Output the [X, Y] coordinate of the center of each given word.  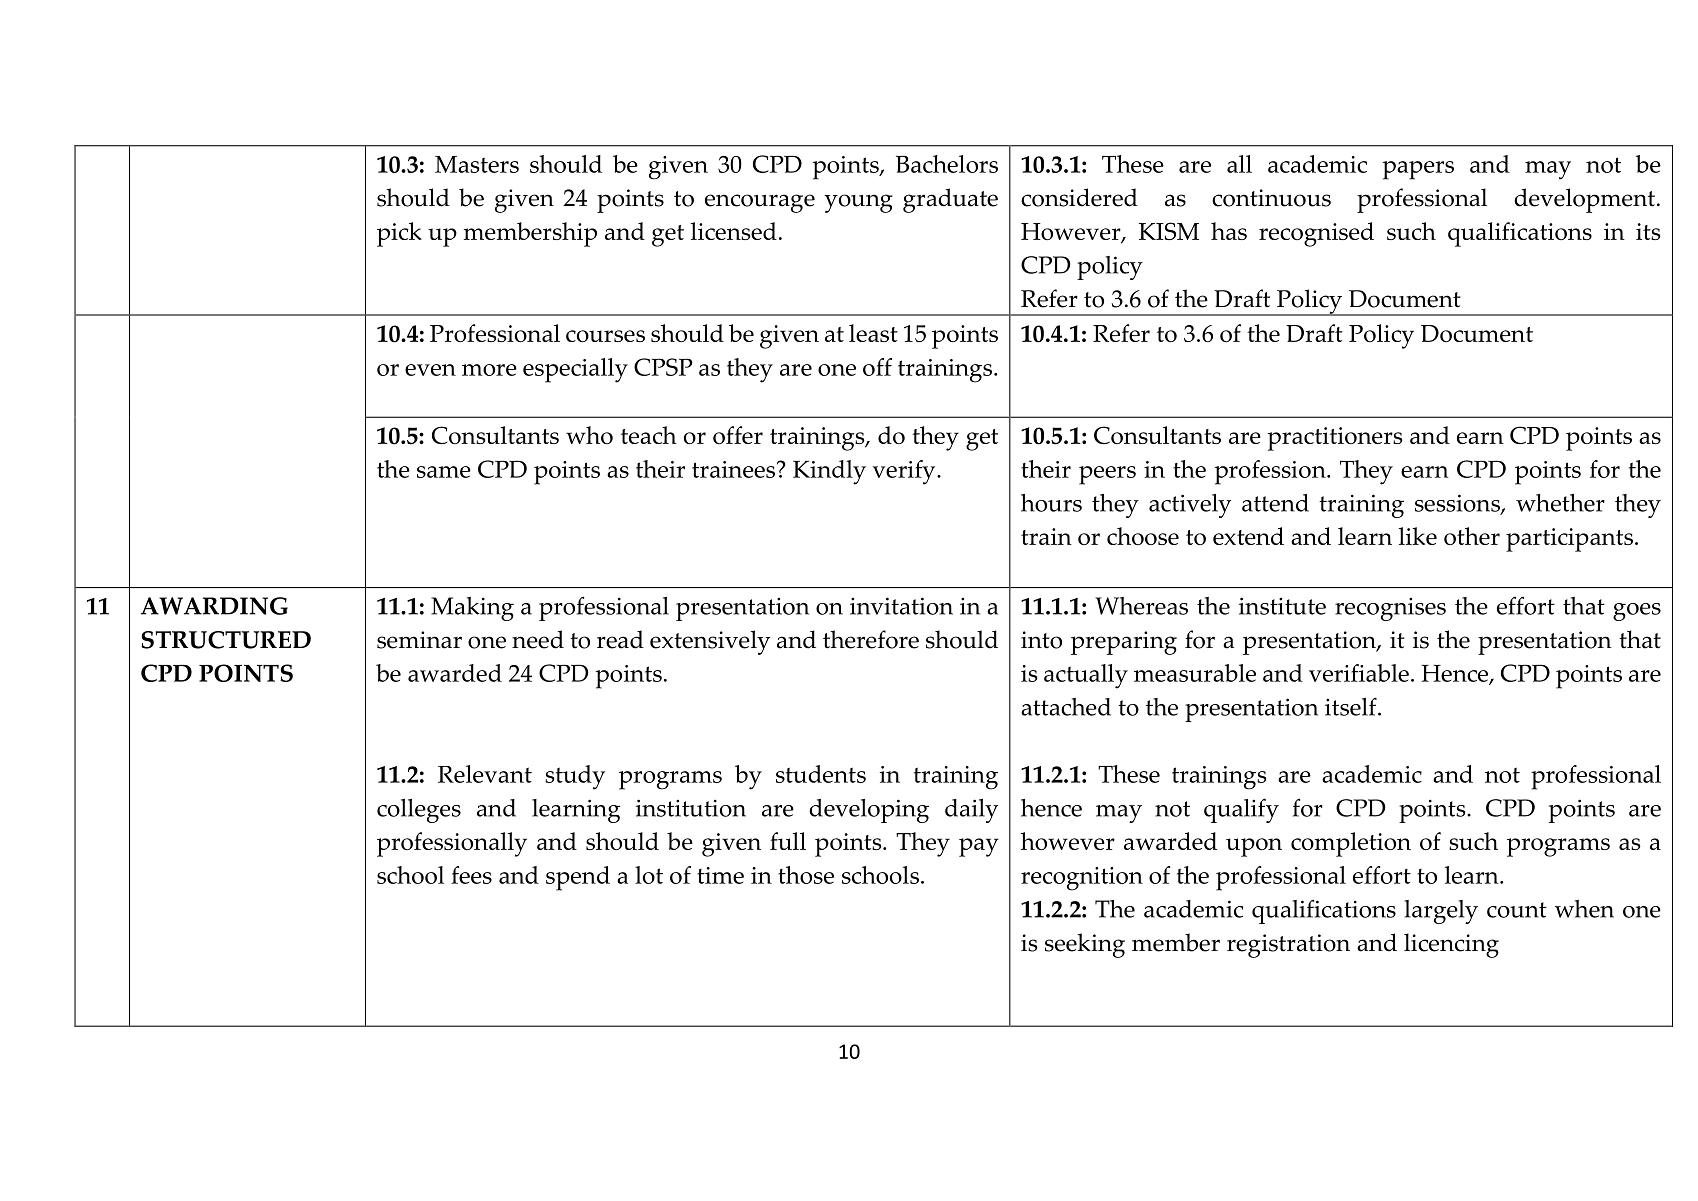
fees [471, 875]
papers [1418, 170]
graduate [950, 200]
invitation [901, 606]
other [1472, 536]
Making [472, 609]
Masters [477, 164]
